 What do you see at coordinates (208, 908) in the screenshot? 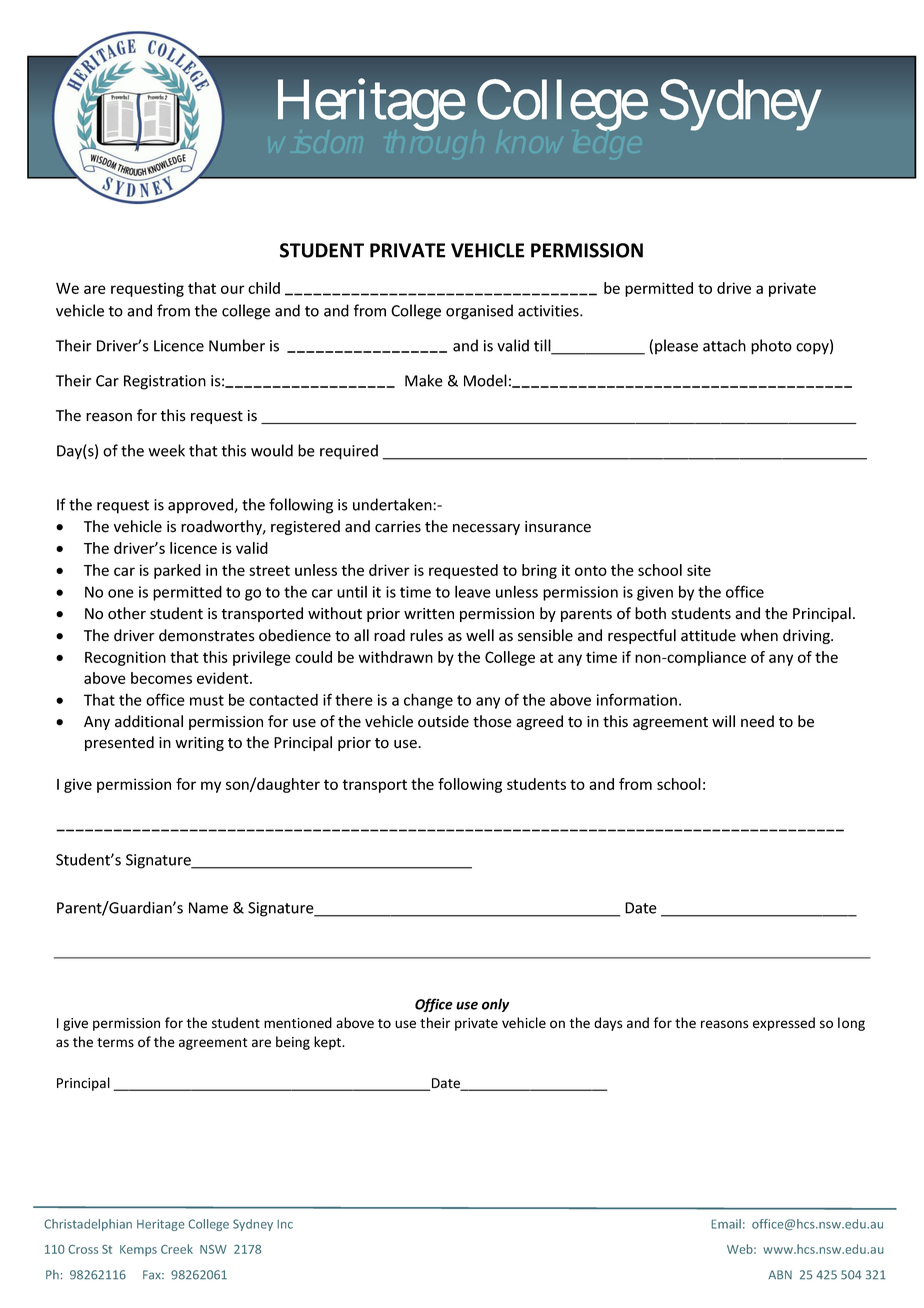
I see `Name` at bounding box center [208, 908].
